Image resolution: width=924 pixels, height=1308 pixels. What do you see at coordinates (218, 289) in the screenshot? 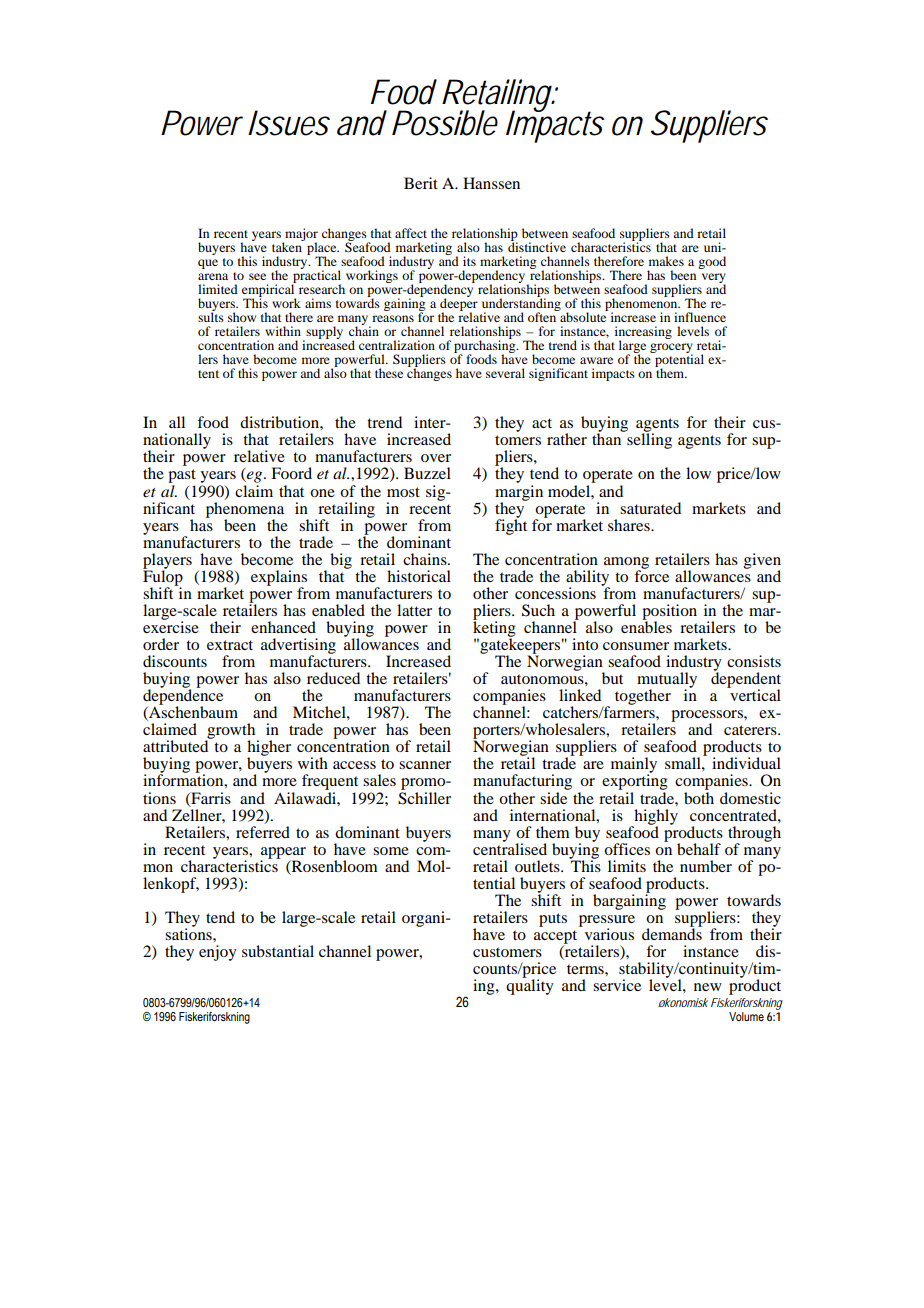
I see `limited` at bounding box center [218, 289].
